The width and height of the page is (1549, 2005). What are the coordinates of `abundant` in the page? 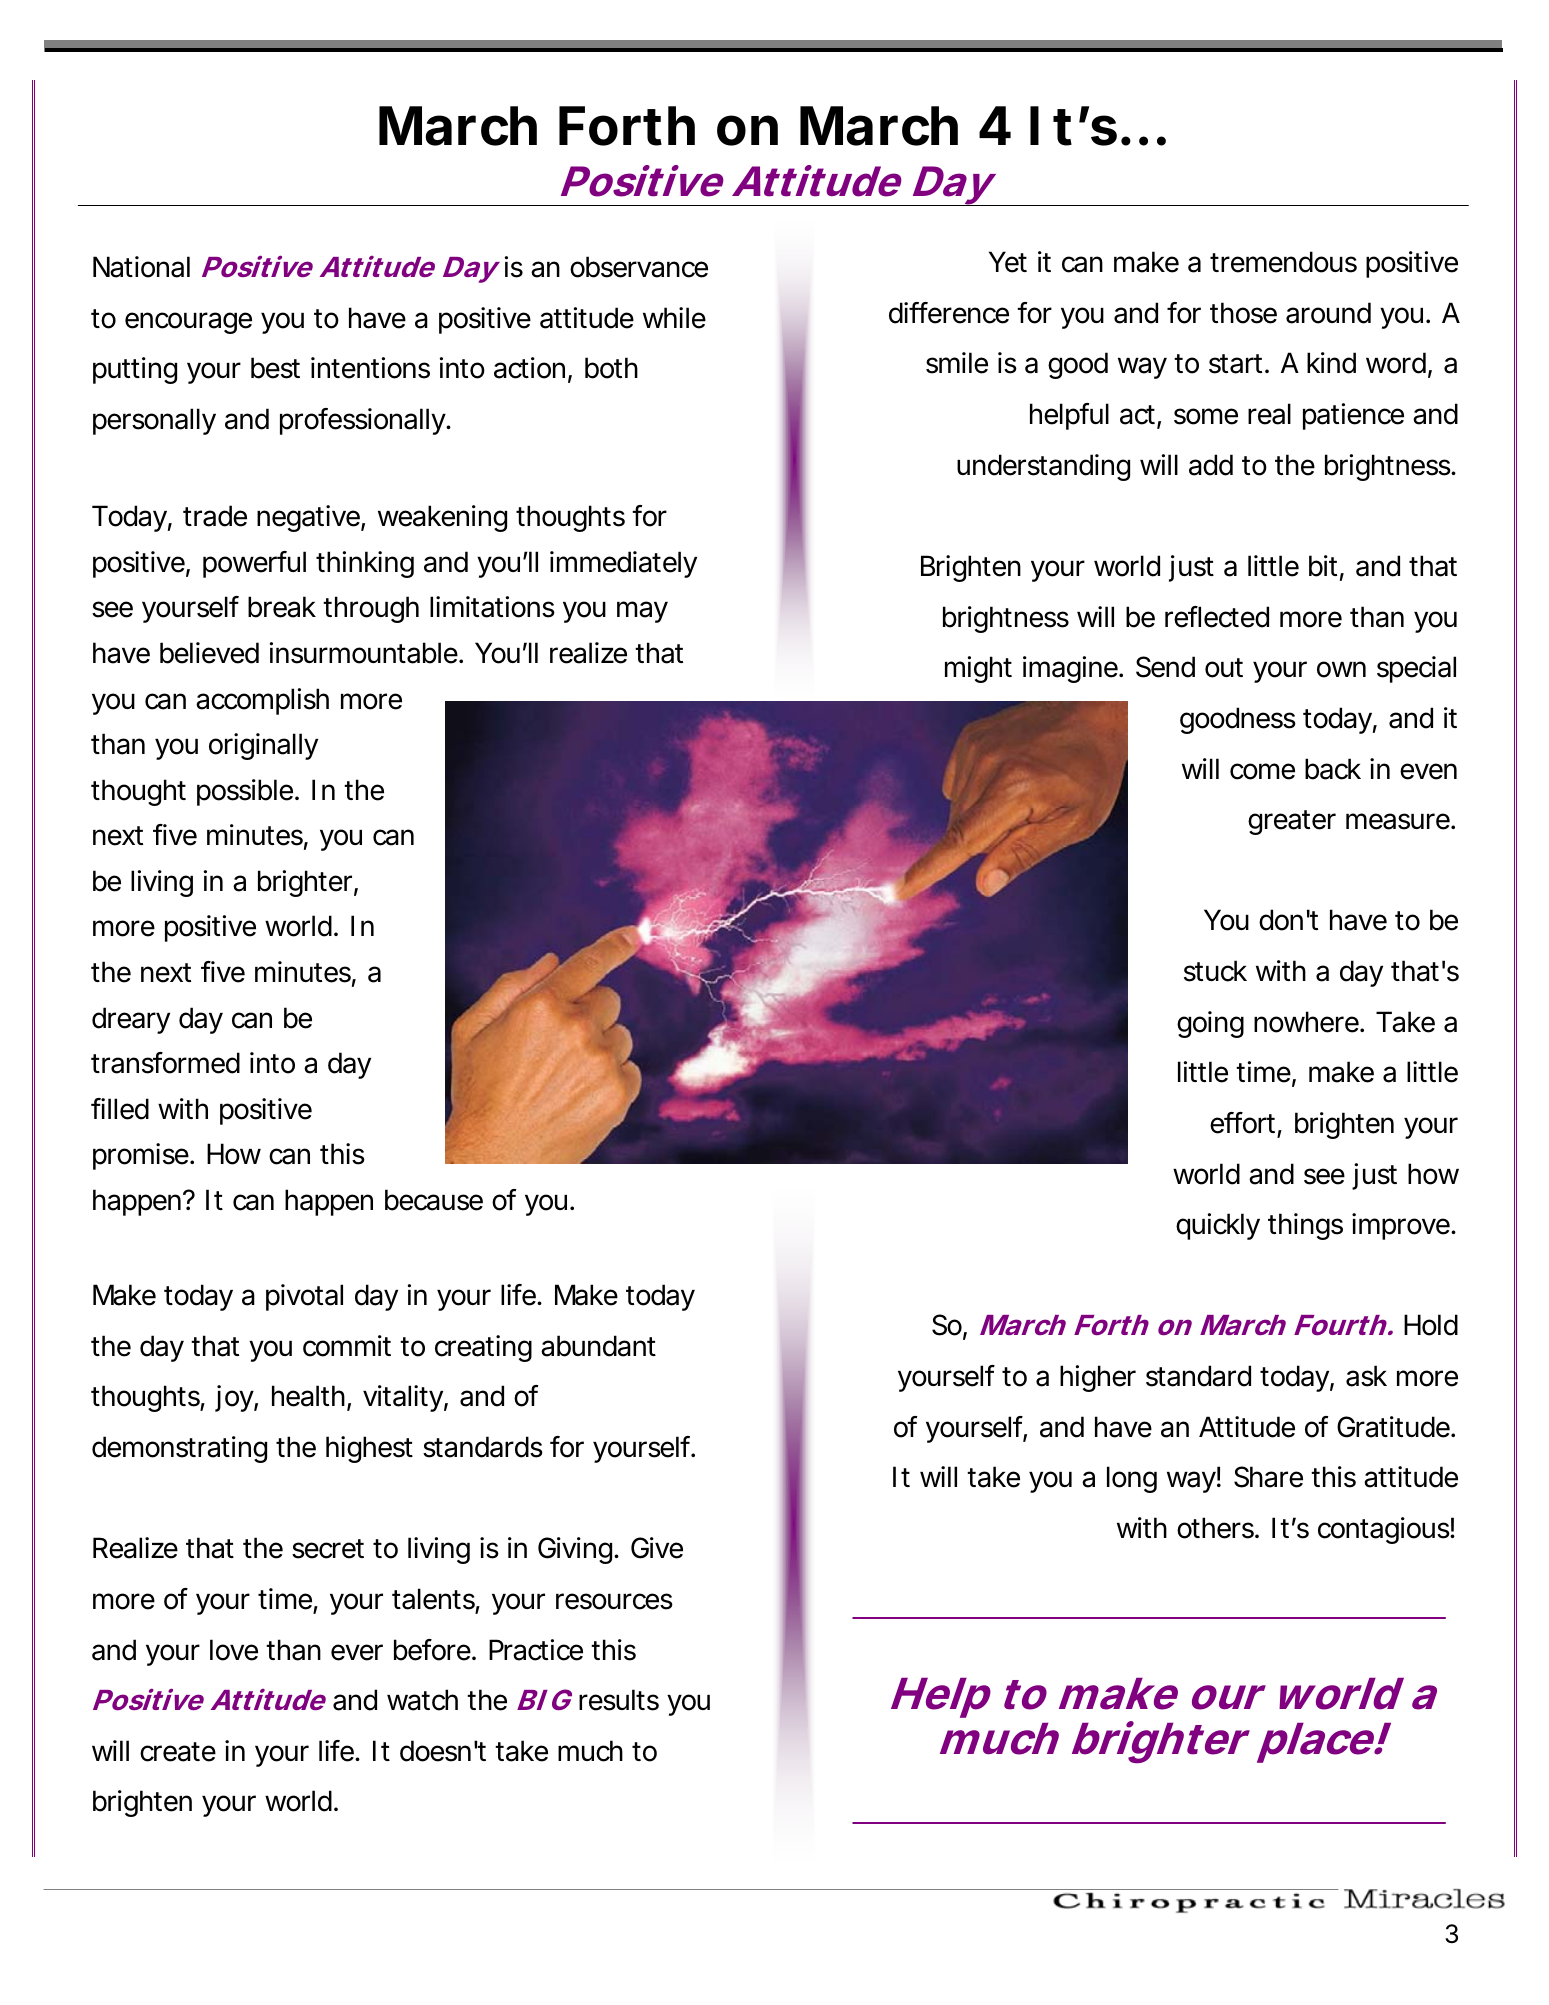 It's located at (598, 1346).
